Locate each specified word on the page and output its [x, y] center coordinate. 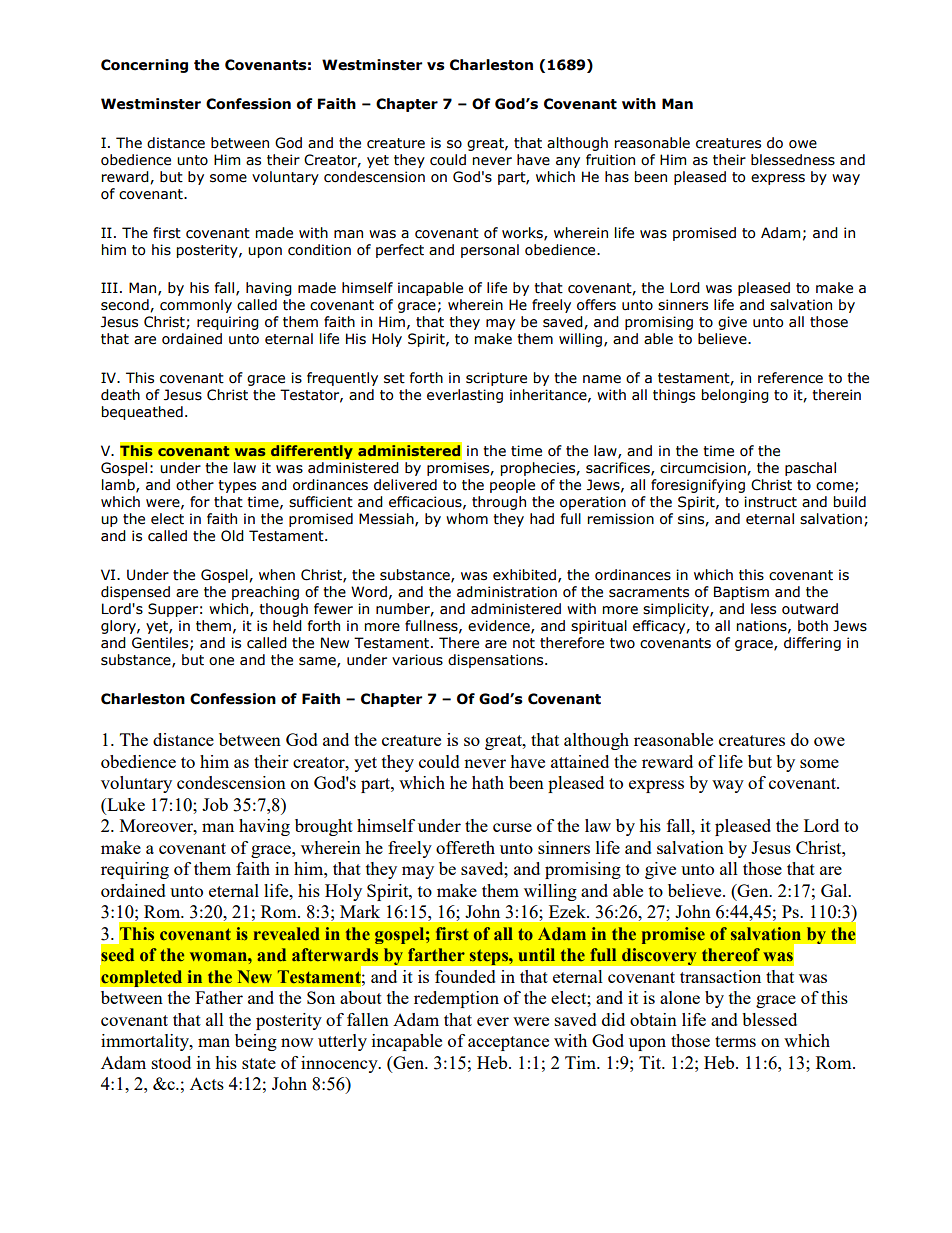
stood [171, 1062]
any [568, 162]
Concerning [144, 66]
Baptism [741, 593]
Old [232, 536]
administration [507, 592]
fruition [610, 160]
